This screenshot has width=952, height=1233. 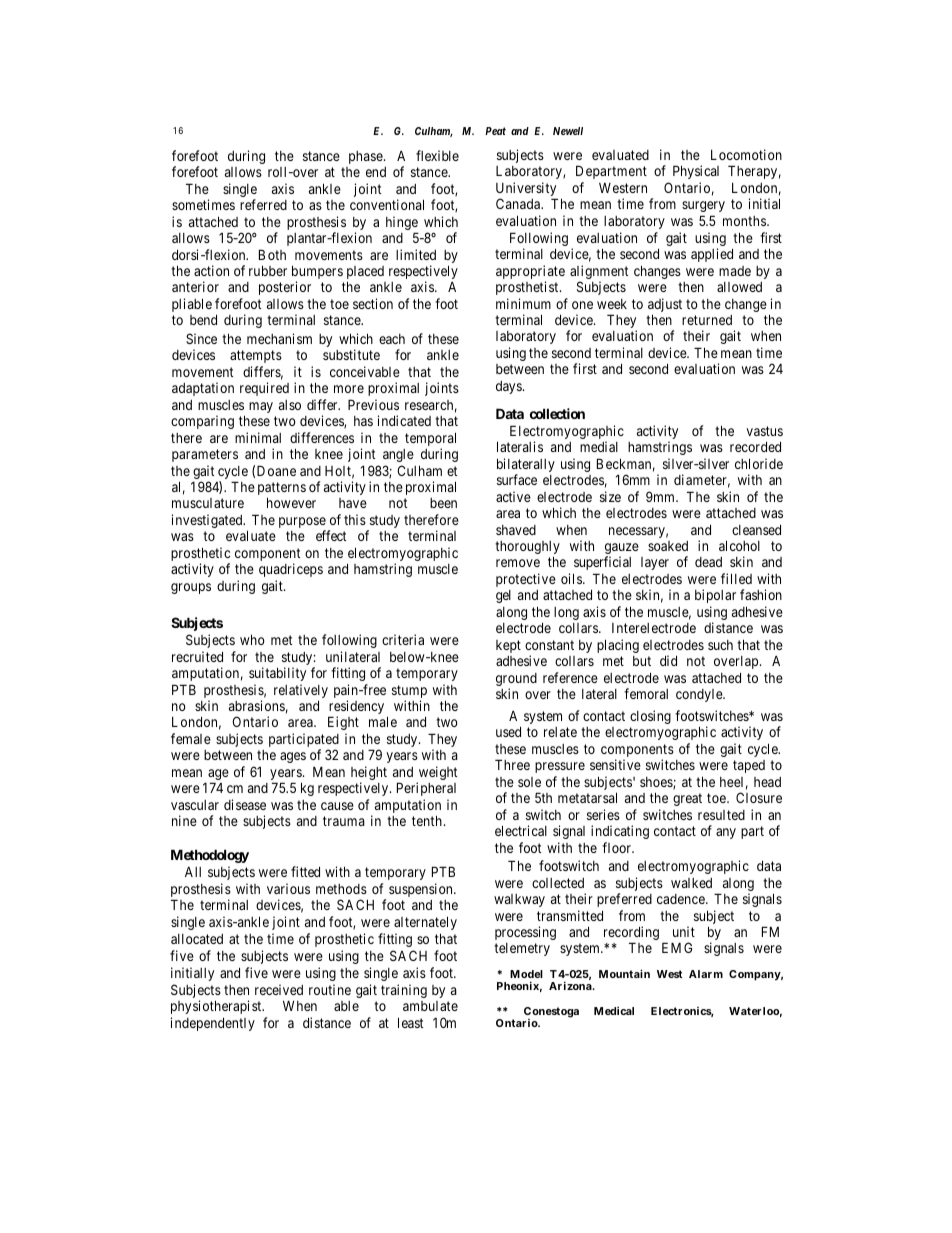 I want to click on ground, so click(x=516, y=681).
